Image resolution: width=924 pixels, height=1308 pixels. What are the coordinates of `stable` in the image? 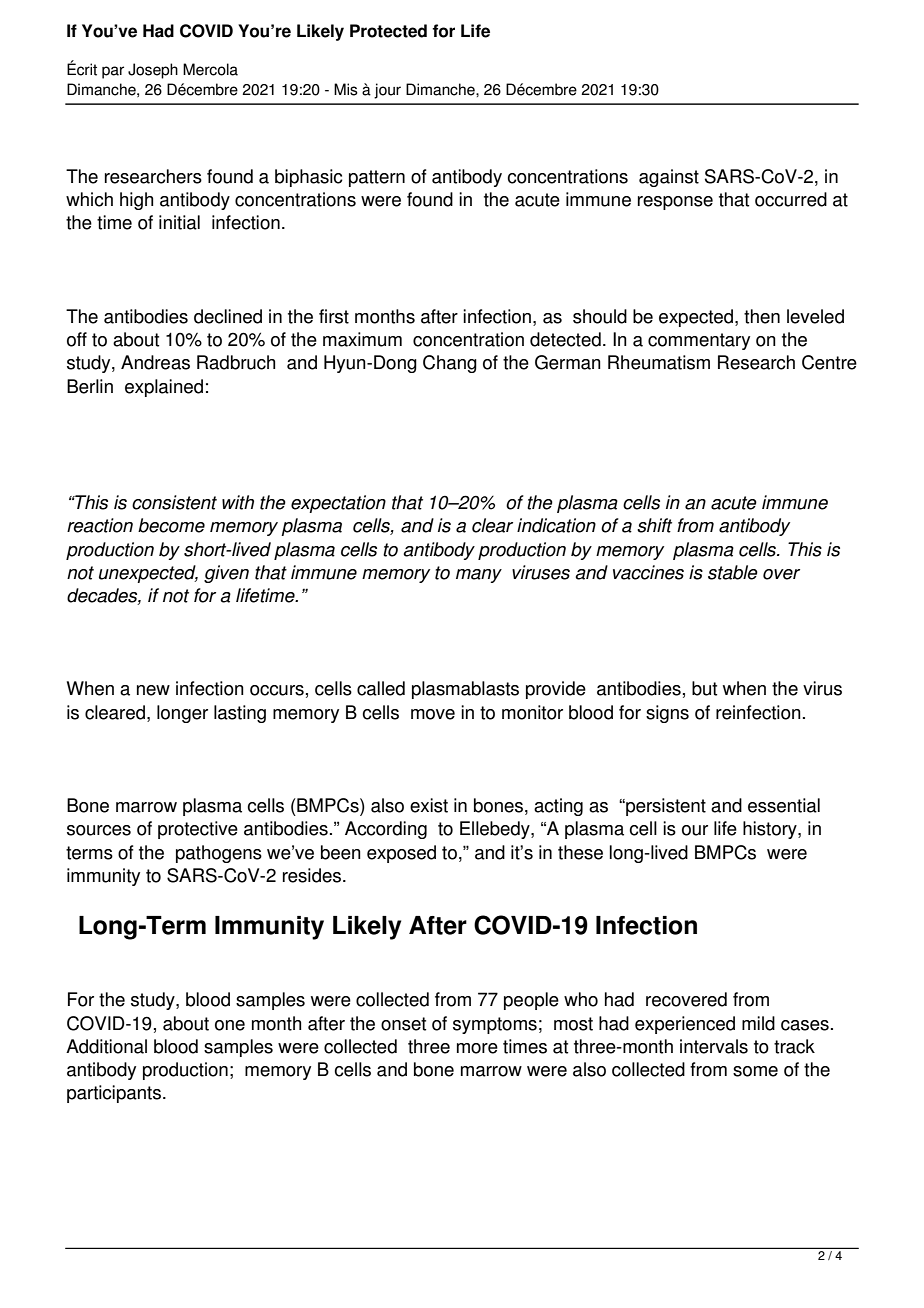 It's located at (733, 572).
